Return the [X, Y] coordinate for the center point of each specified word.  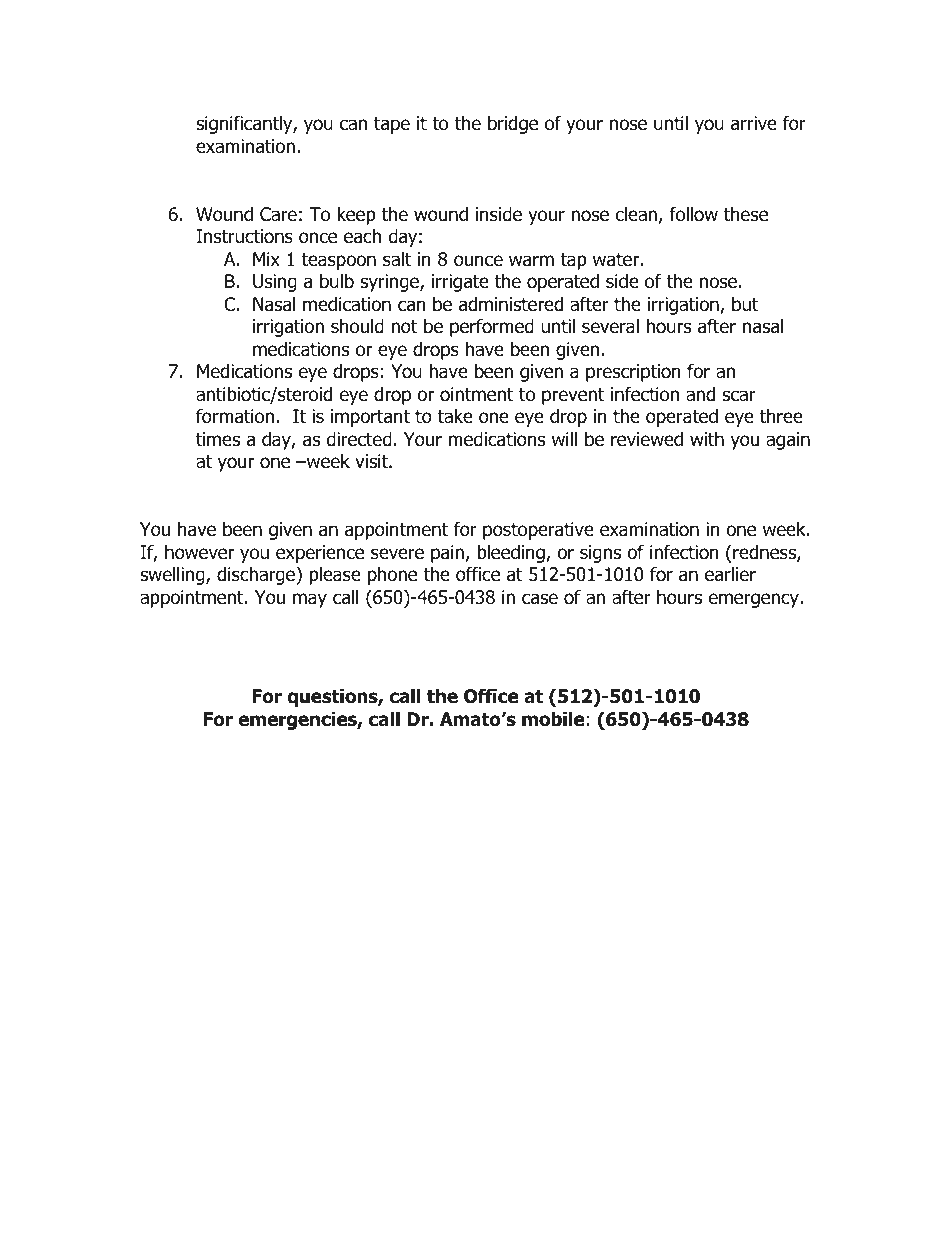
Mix [266, 259]
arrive [754, 123]
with [707, 438]
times [218, 439]
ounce [478, 261]
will [564, 438]
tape [392, 125]
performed [492, 327]
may [310, 600]
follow [693, 214]
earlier [730, 574]
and [700, 394]
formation [235, 416]
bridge [513, 124]
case [540, 599]
